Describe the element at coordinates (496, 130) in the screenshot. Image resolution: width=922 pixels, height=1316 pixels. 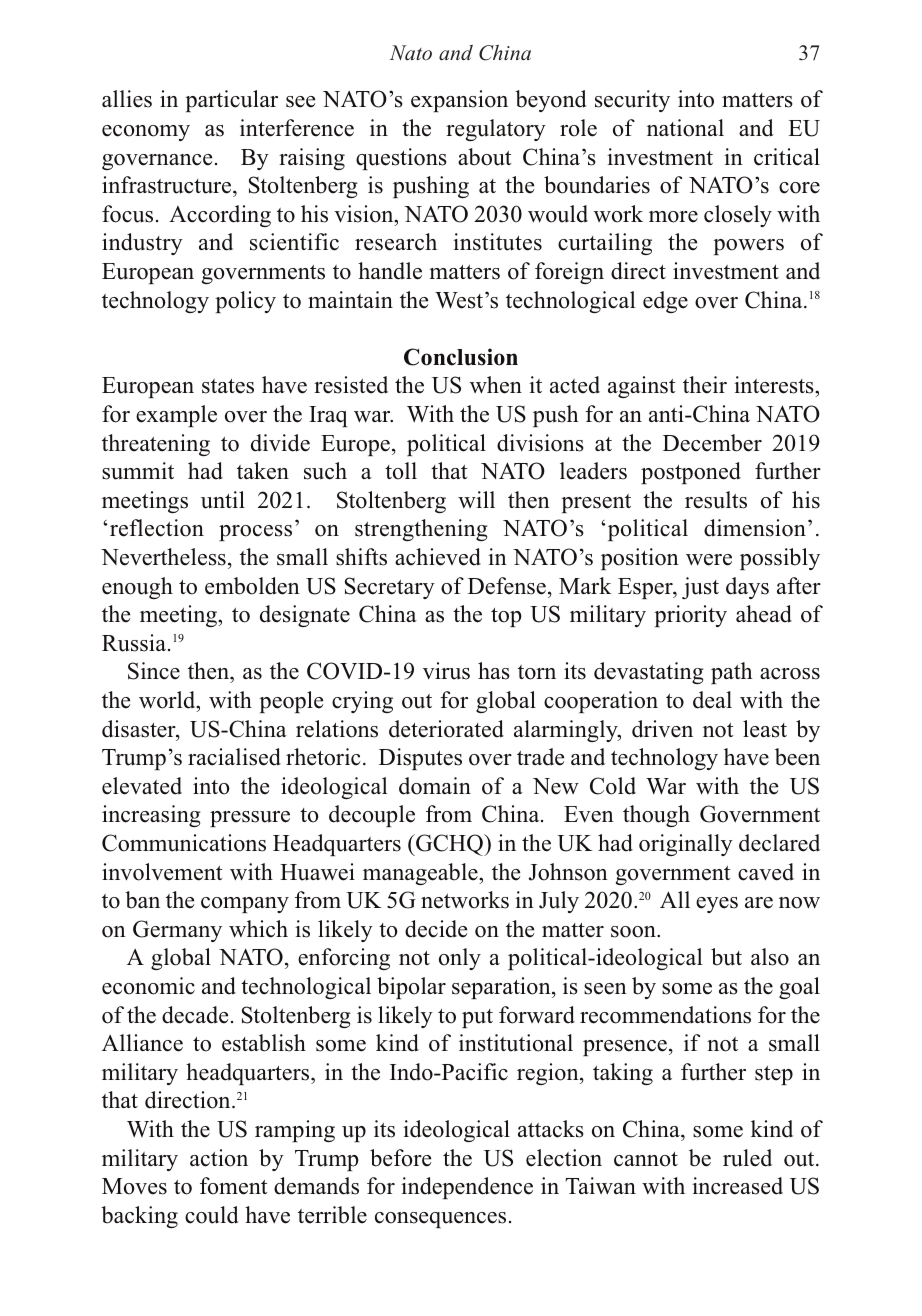
I see `regulatory` at that location.
